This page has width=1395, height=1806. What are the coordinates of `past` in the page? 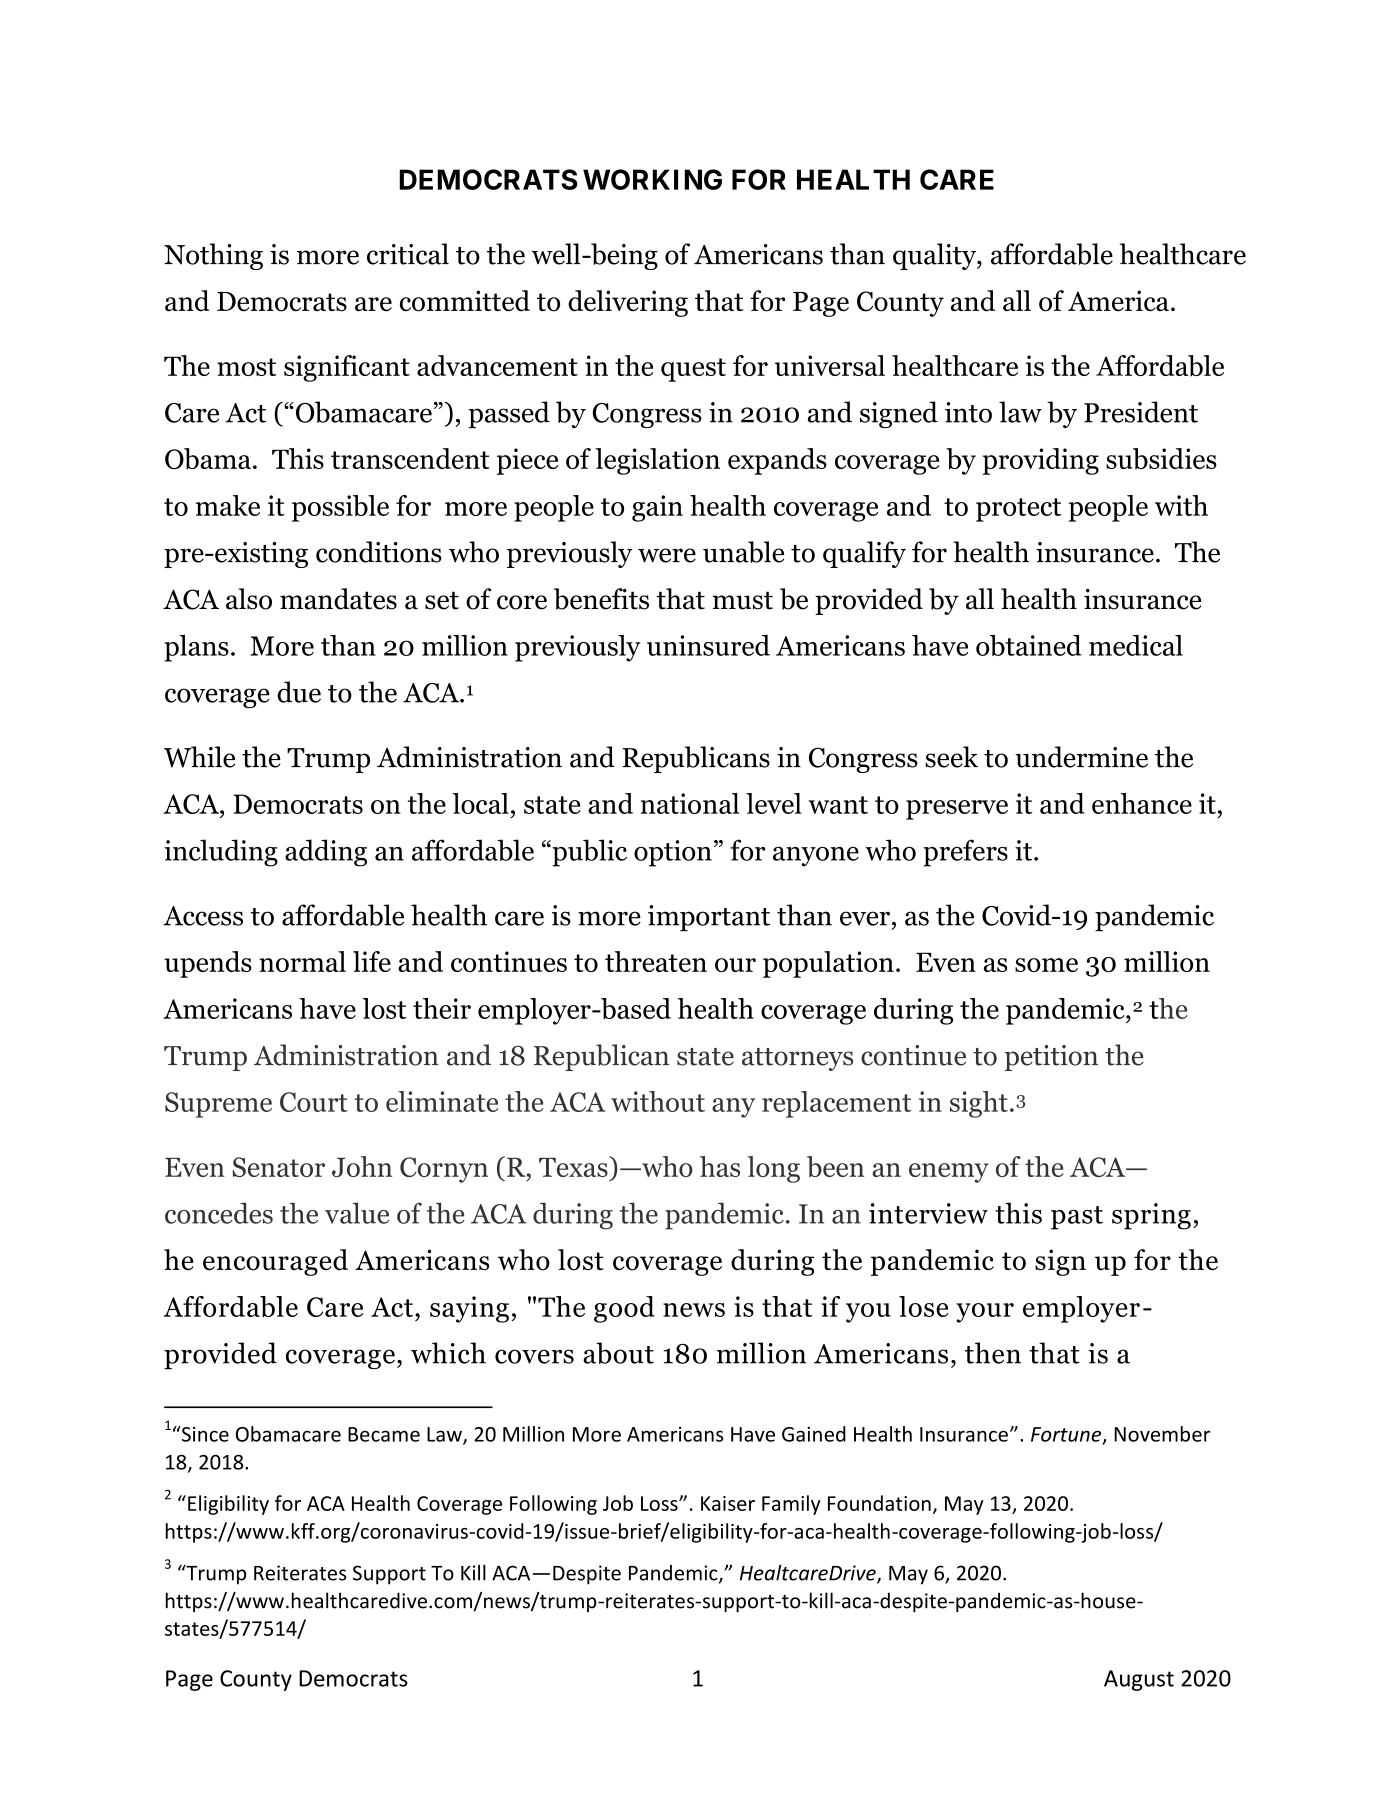 It's located at (1077, 1218).
